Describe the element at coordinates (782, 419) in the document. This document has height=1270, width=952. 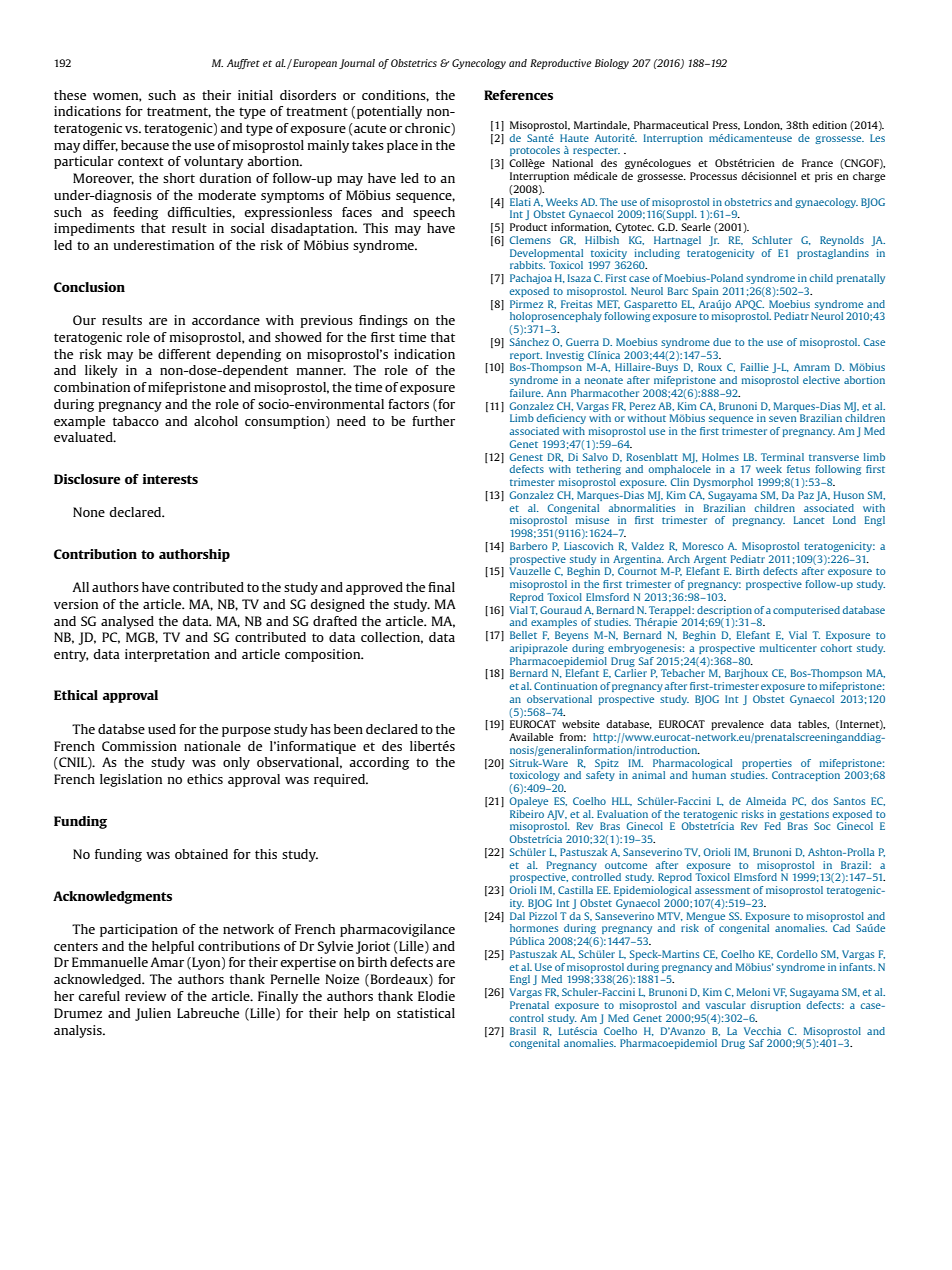
I see `seven` at that location.
